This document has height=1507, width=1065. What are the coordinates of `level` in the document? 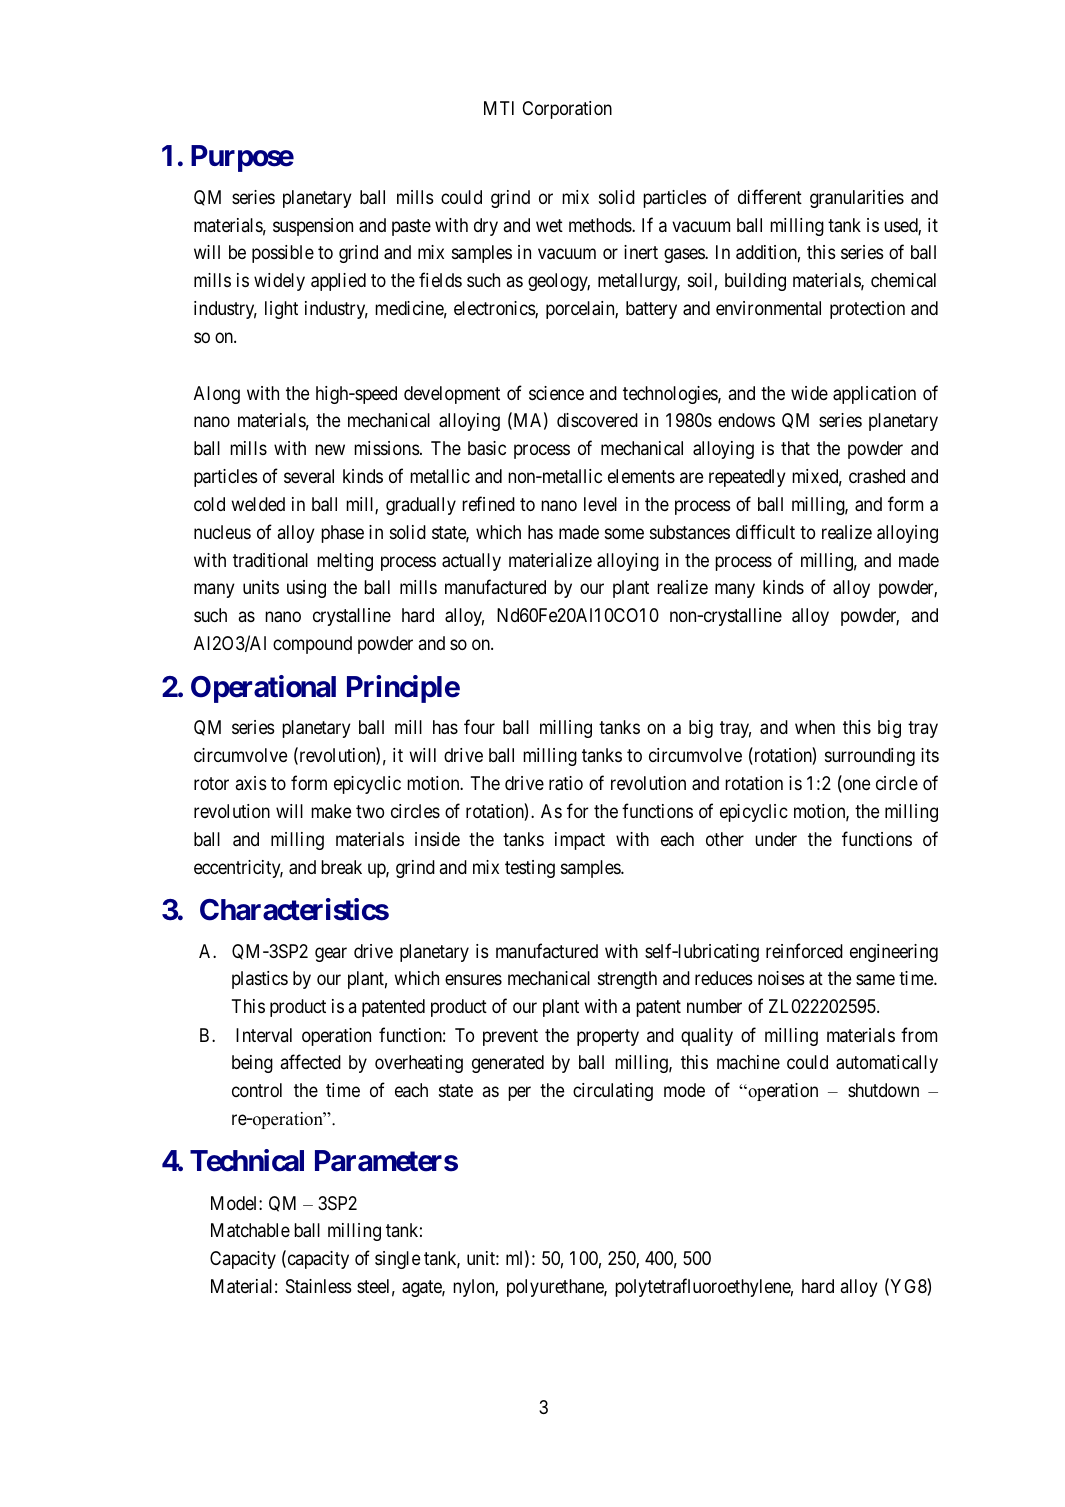 It's located at (600, 504).
